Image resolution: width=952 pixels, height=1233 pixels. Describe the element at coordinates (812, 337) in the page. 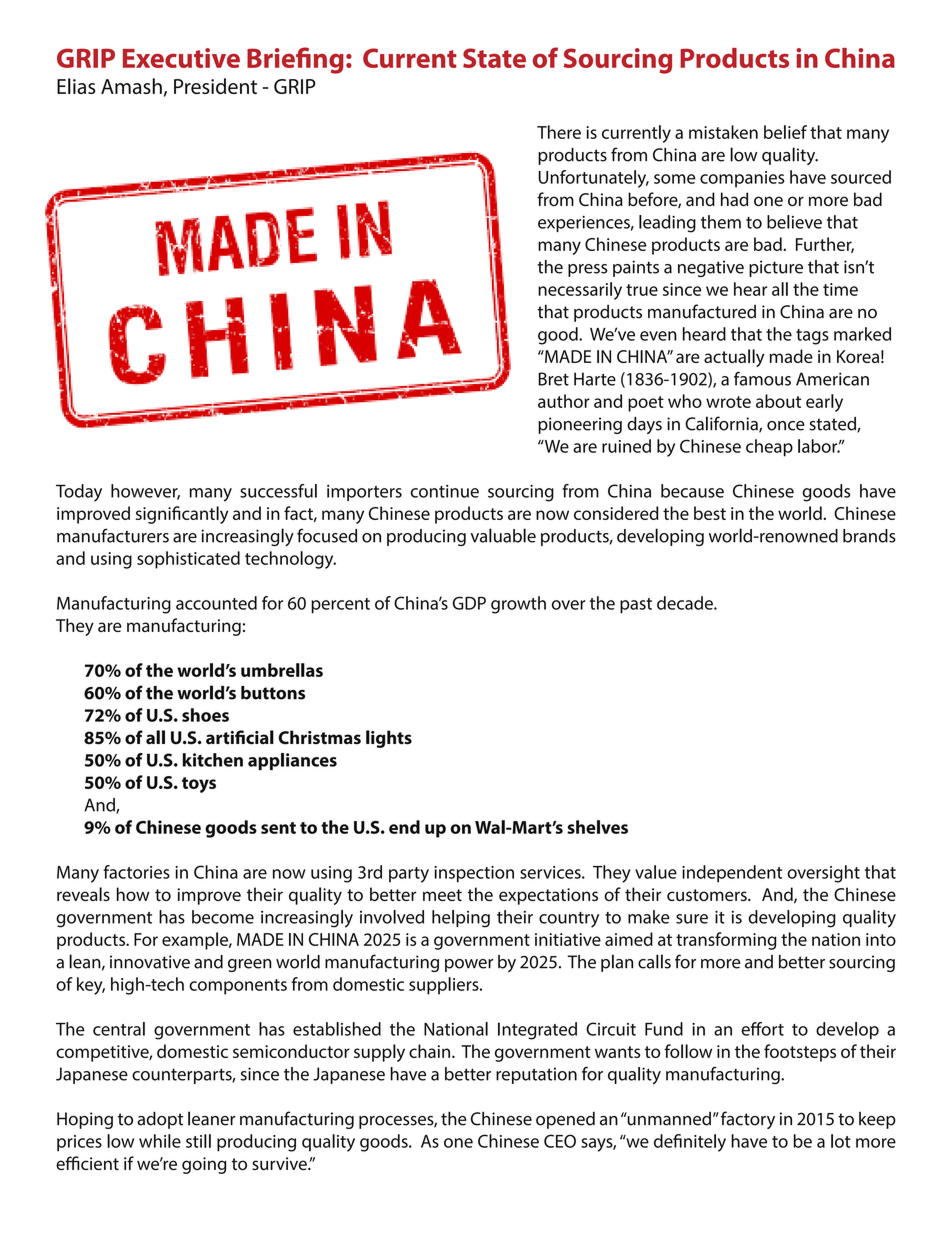

I see `tags` at that location.
